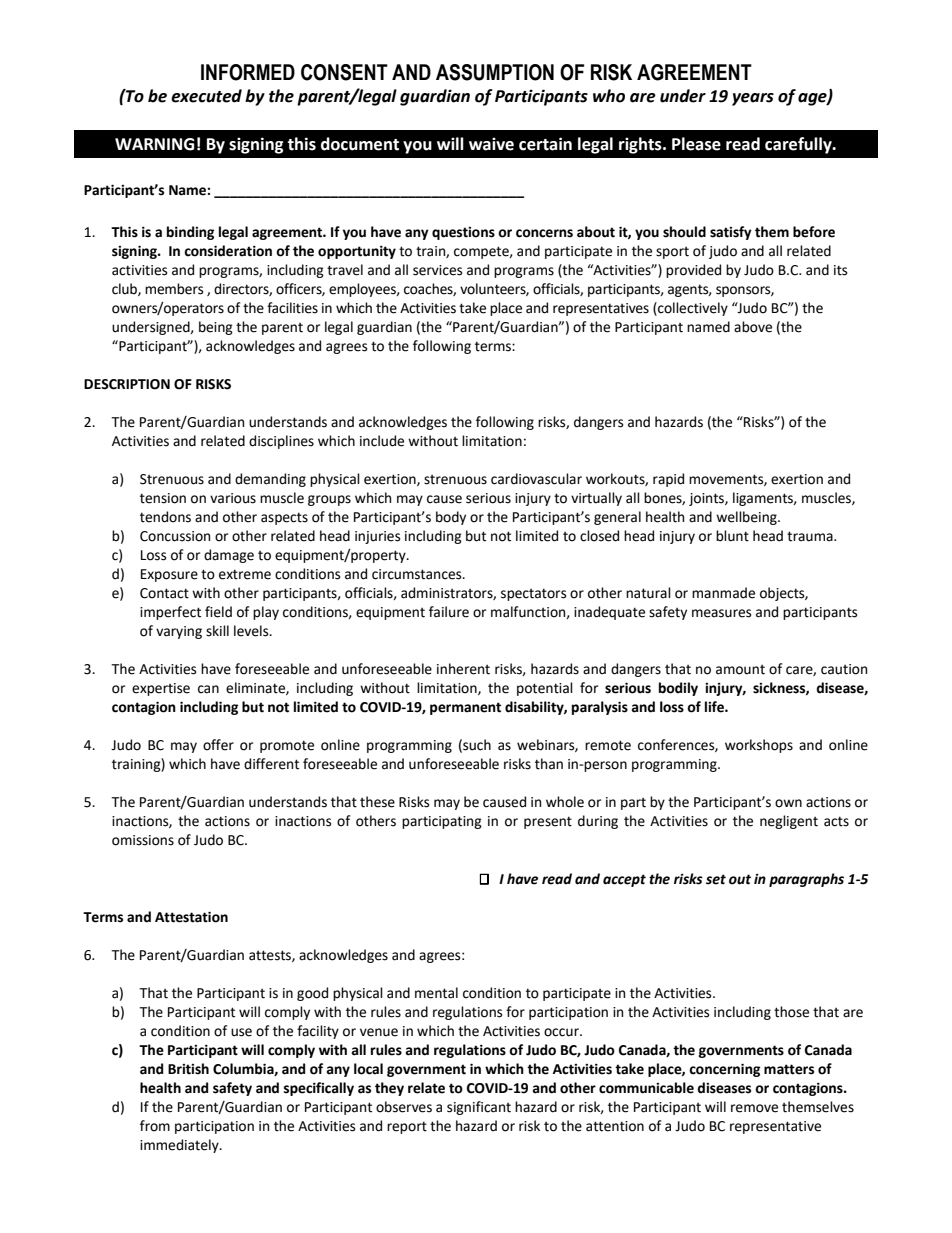 This document has height=1233, width=952. I want to click on rapid, so click(668, 480).
